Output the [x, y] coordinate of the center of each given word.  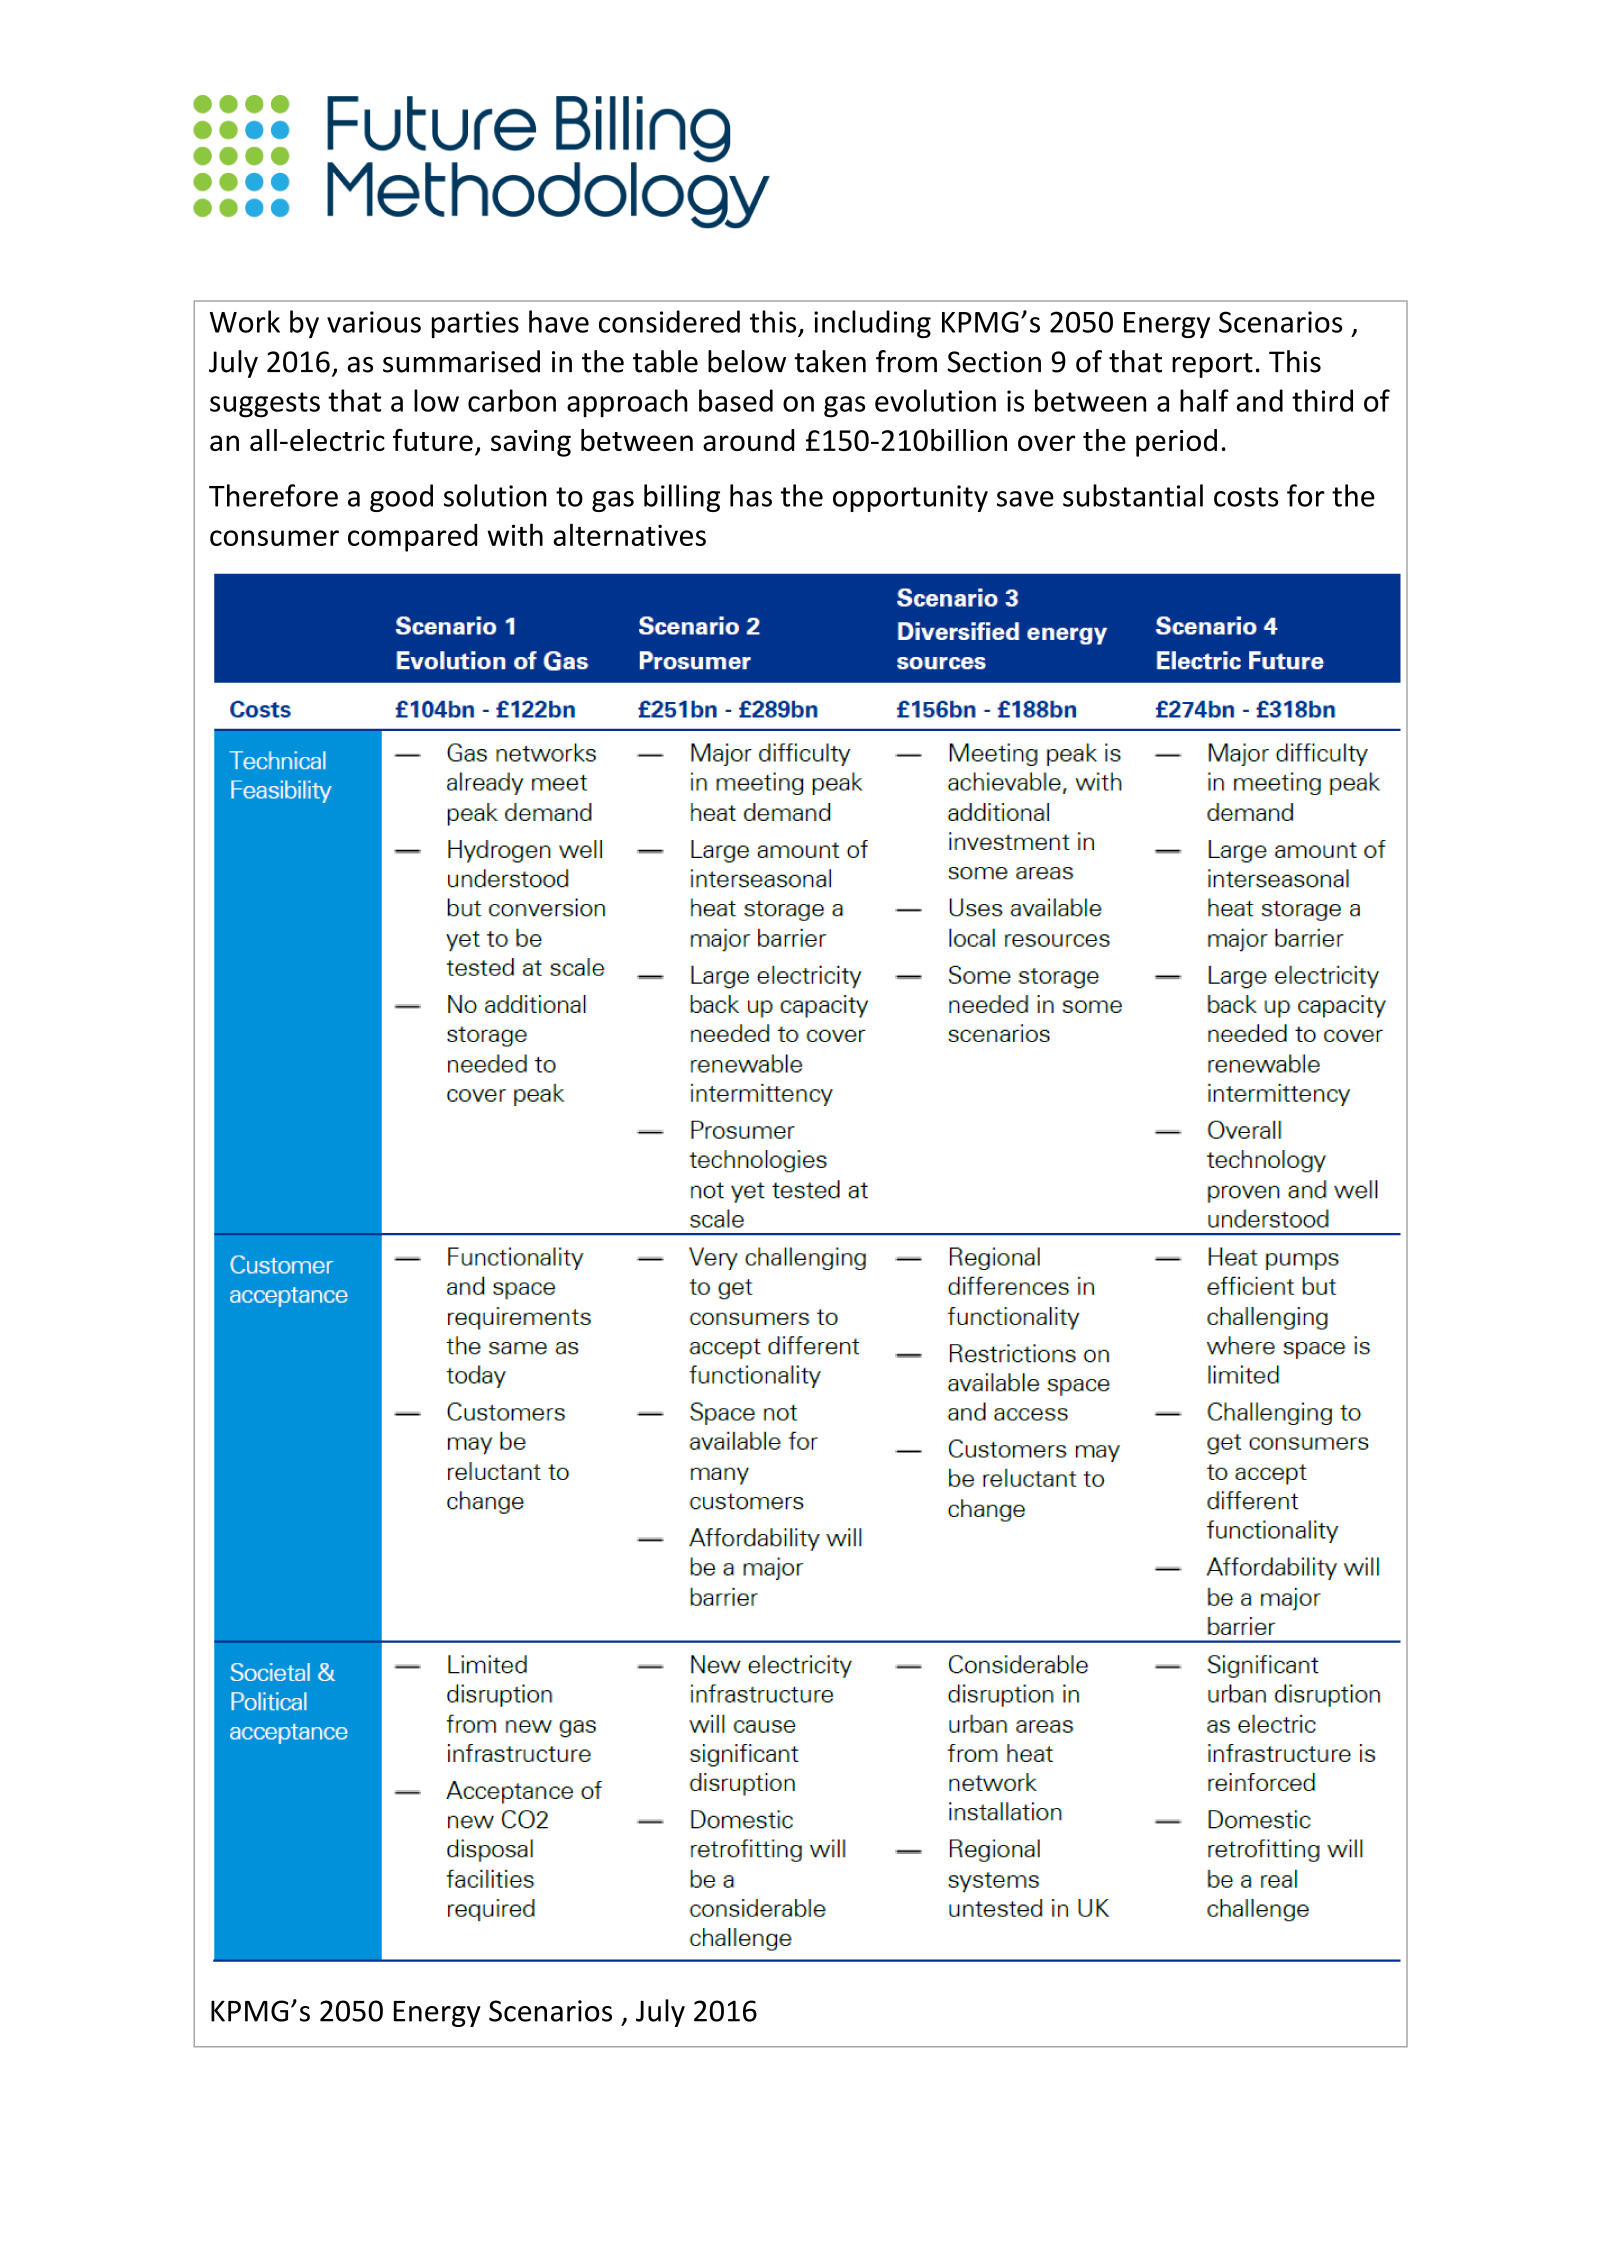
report [1212, 365]
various [374, 322]
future [433, 440]
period [1176, 443]
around [749, 440]
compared [412, 538]
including [872, 324]
